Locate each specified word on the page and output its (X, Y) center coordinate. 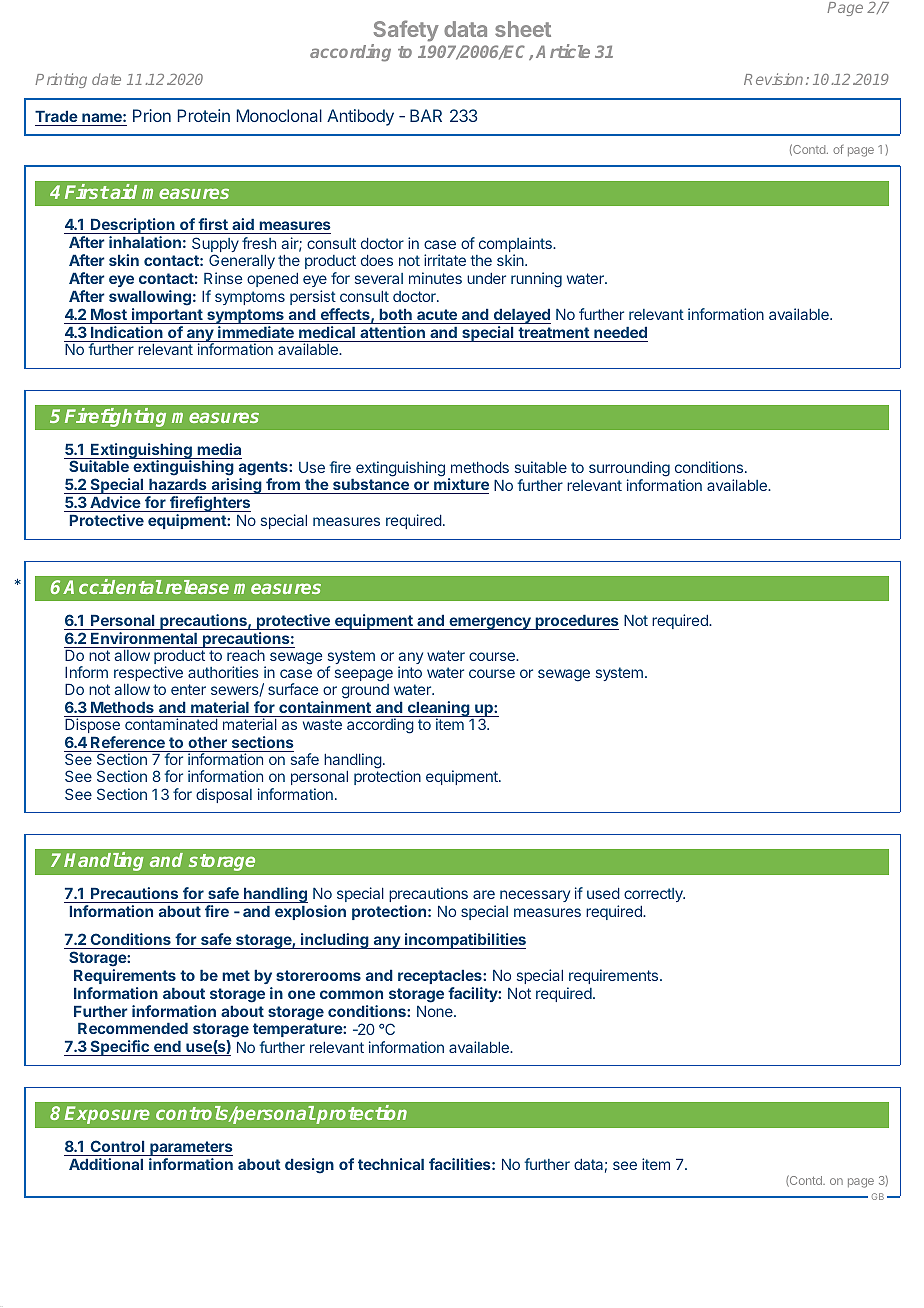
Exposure (107, 1115)
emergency (490, 623)
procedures (576, 622)
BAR (426, 115)
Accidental (113, 586)
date (106, 79)
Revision (773, 79)
